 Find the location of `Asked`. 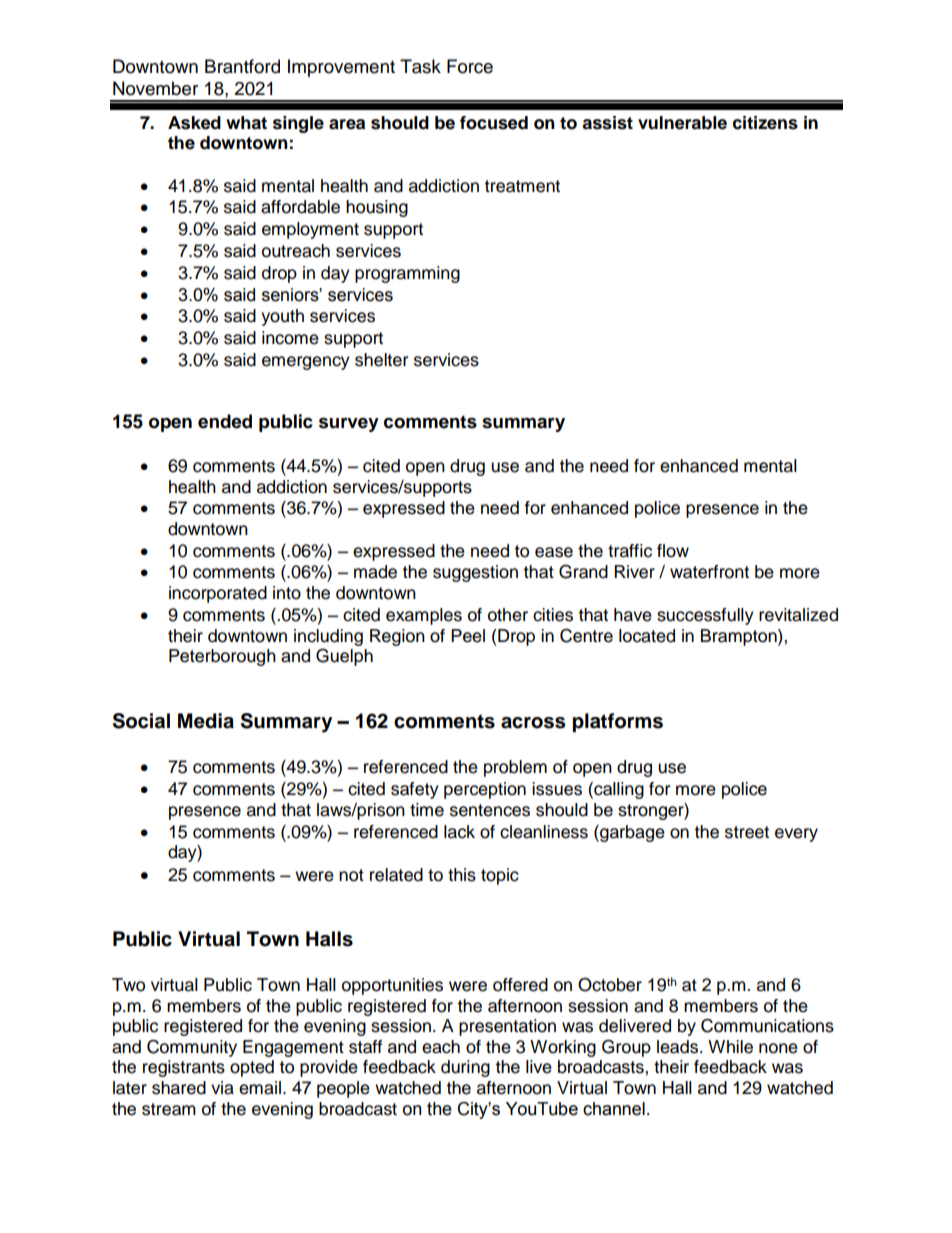

Asked is located at coordinates (194, 123).
